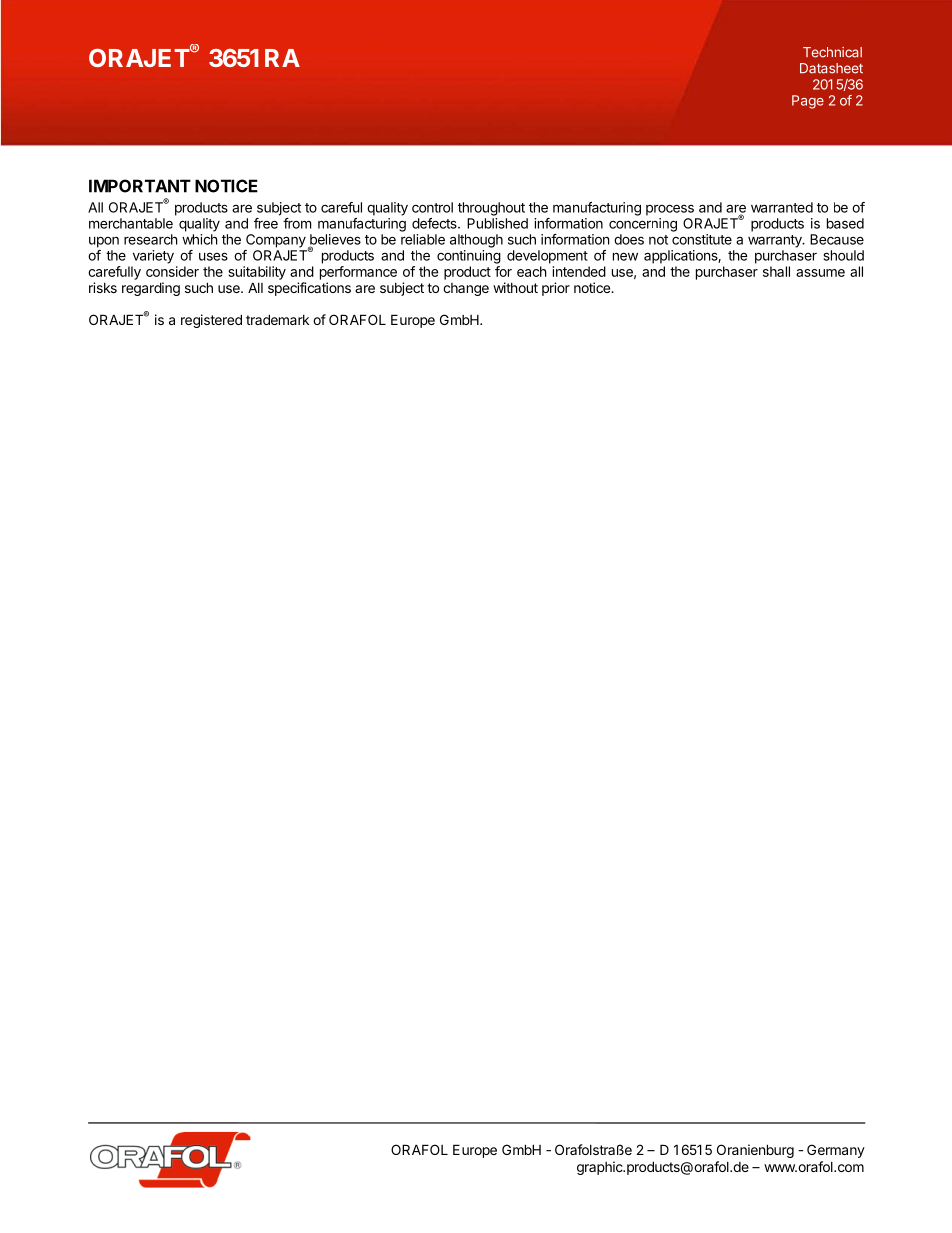  Describe the element at coordinates (776, 271) in the page. I see `shall` at that location.
